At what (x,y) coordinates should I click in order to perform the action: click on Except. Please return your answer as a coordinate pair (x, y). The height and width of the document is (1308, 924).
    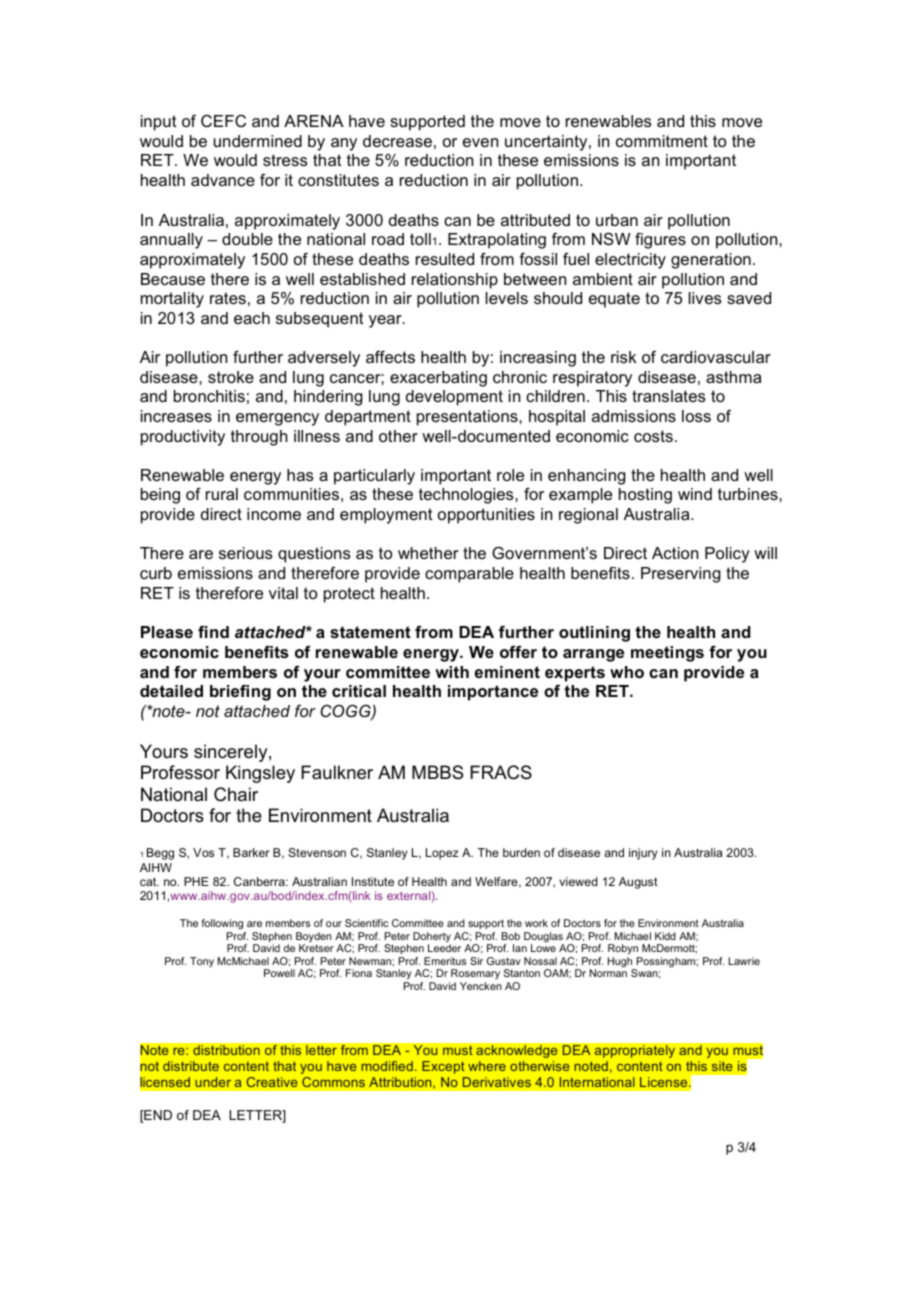
    Looking at the image, I should click on (443, 1067).
